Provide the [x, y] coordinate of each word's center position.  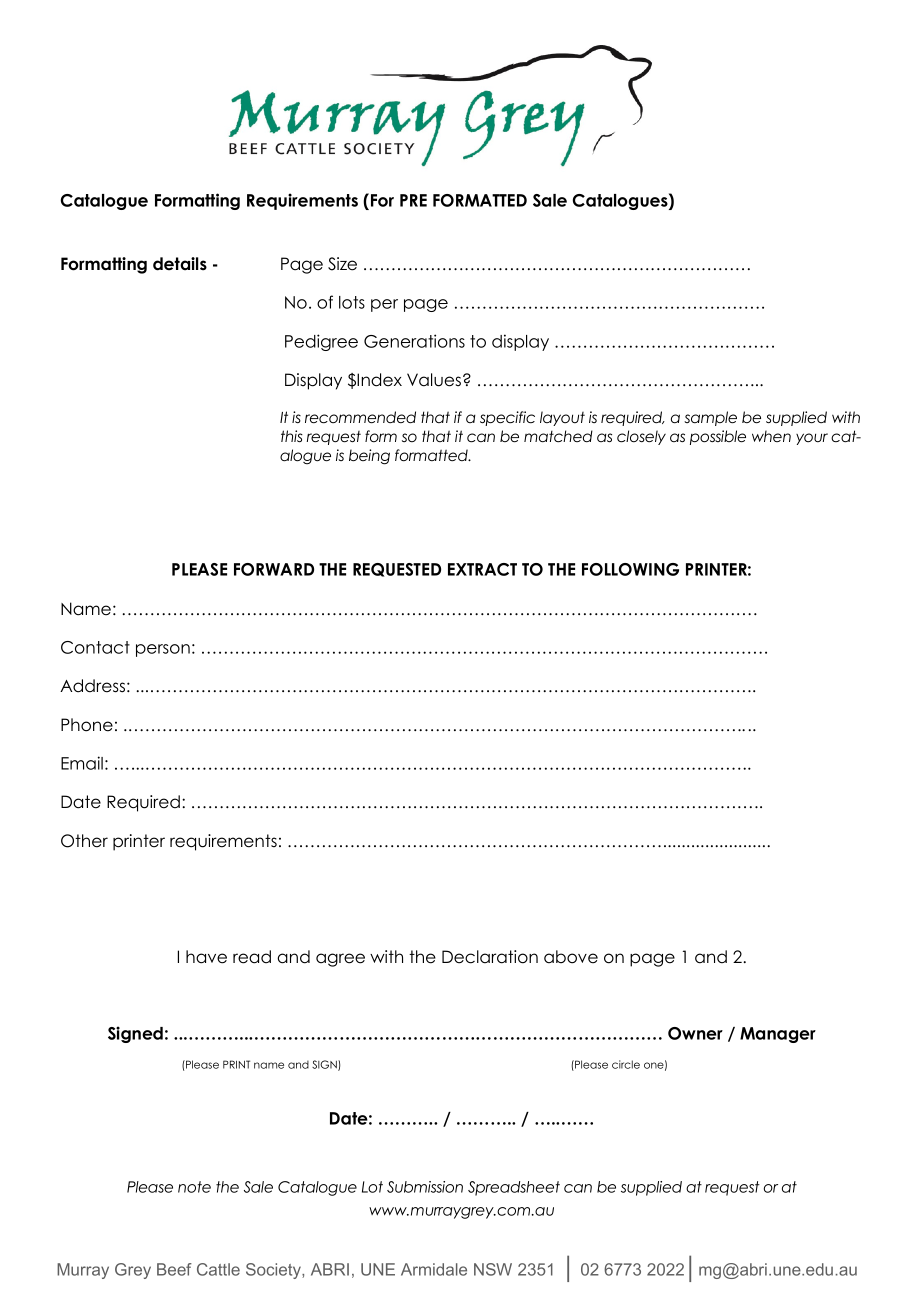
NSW [493, 1269]
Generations [414, 341]
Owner [695, 1033]
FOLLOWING [630, 569]
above [571, 957]
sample [710, 418]
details [180, 264]
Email [82, 763]
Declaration [490, 957]
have [206, 957]
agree [340, 960]
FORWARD [274, 569]
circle [626, 1064]
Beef [174, 1269]
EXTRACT [482, 569]
